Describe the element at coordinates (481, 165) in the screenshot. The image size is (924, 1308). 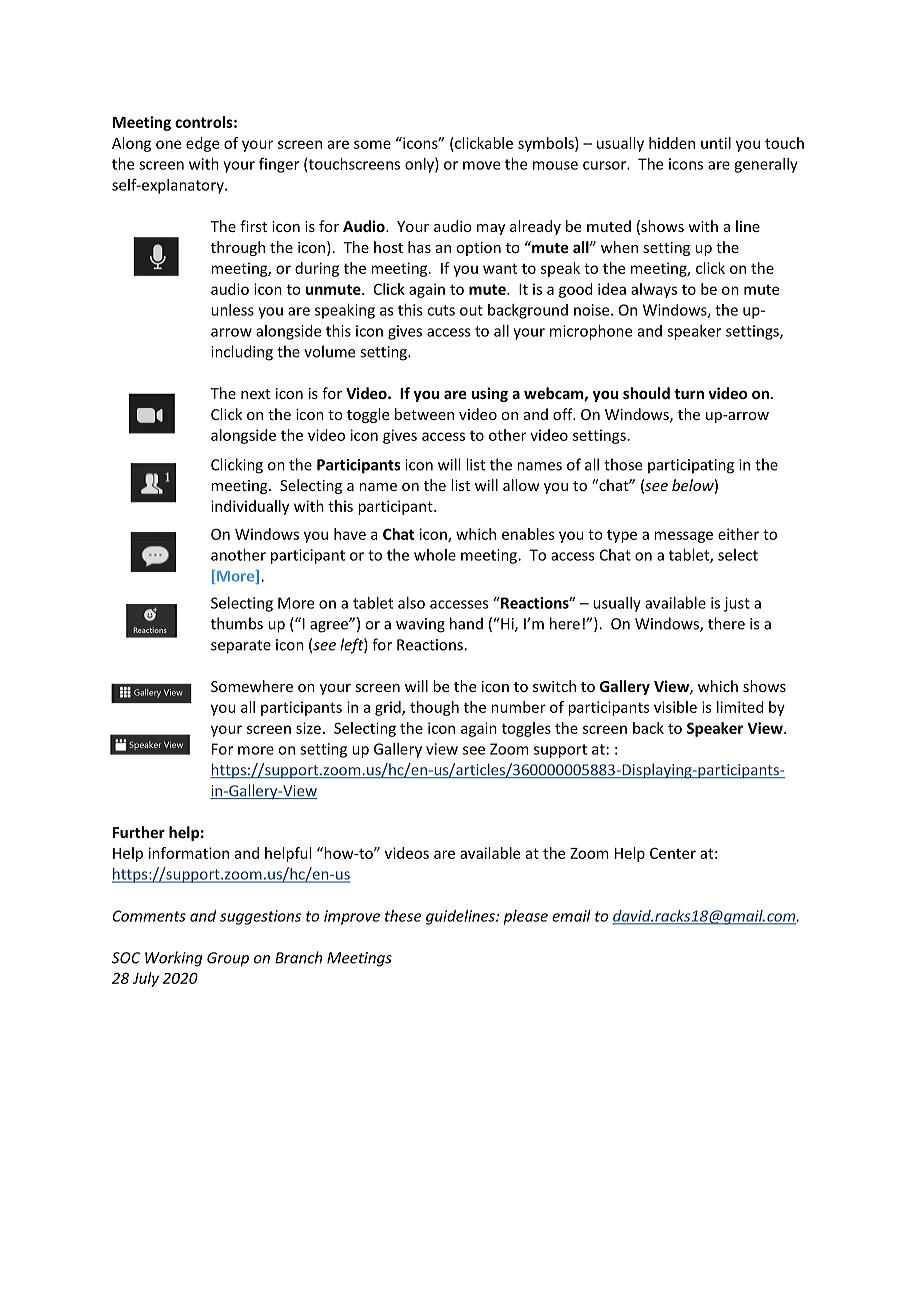
I see `move` at that location.
